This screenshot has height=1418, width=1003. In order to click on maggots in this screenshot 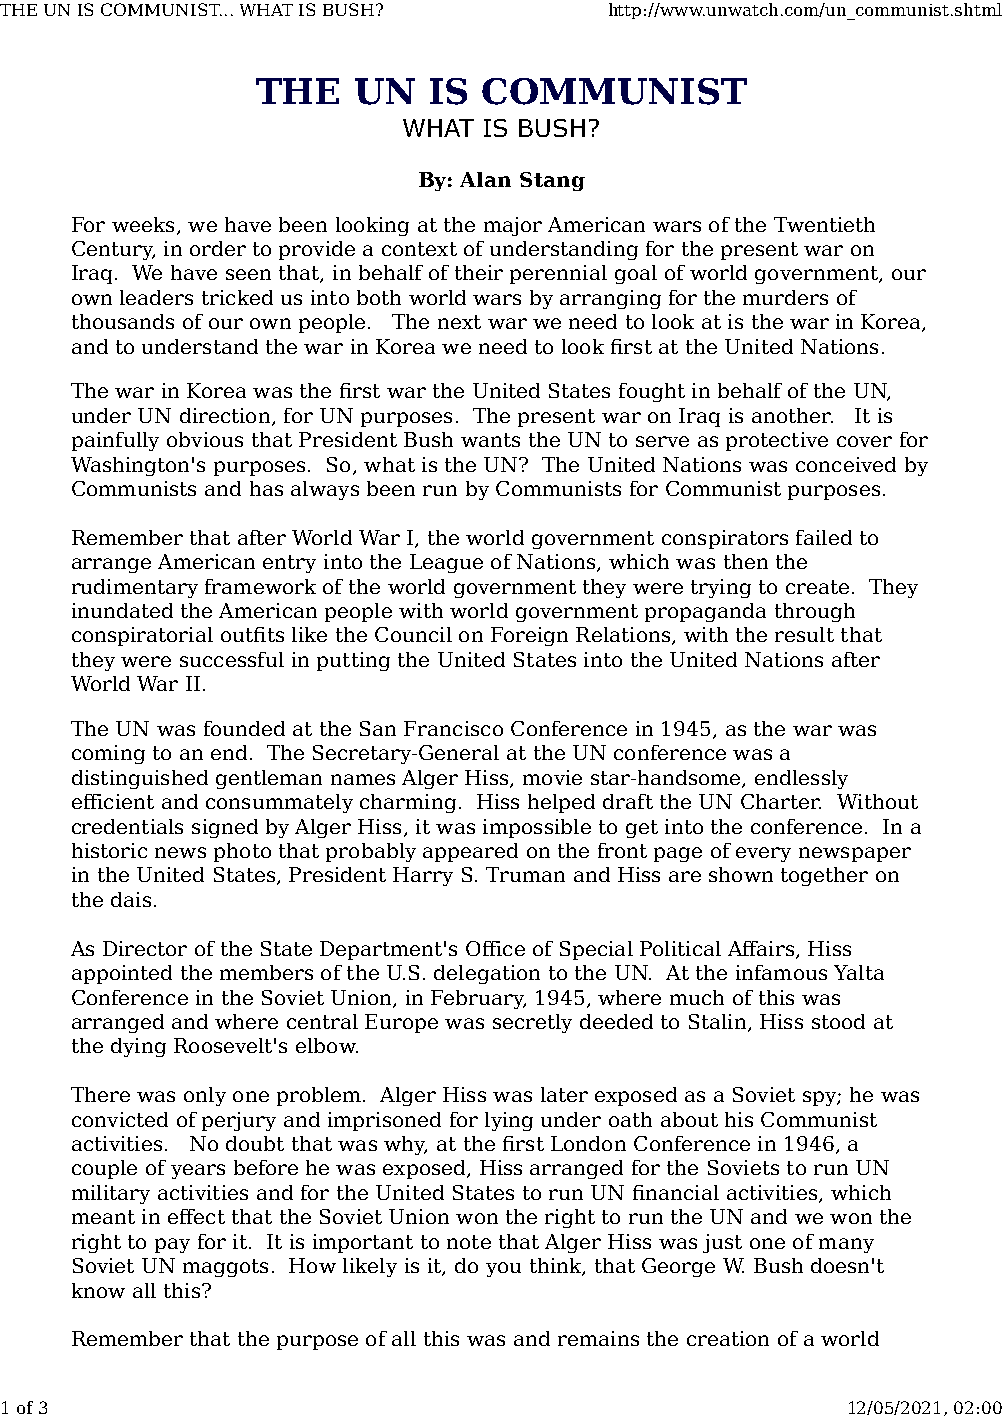, I will do `click(225, 1268)`.
